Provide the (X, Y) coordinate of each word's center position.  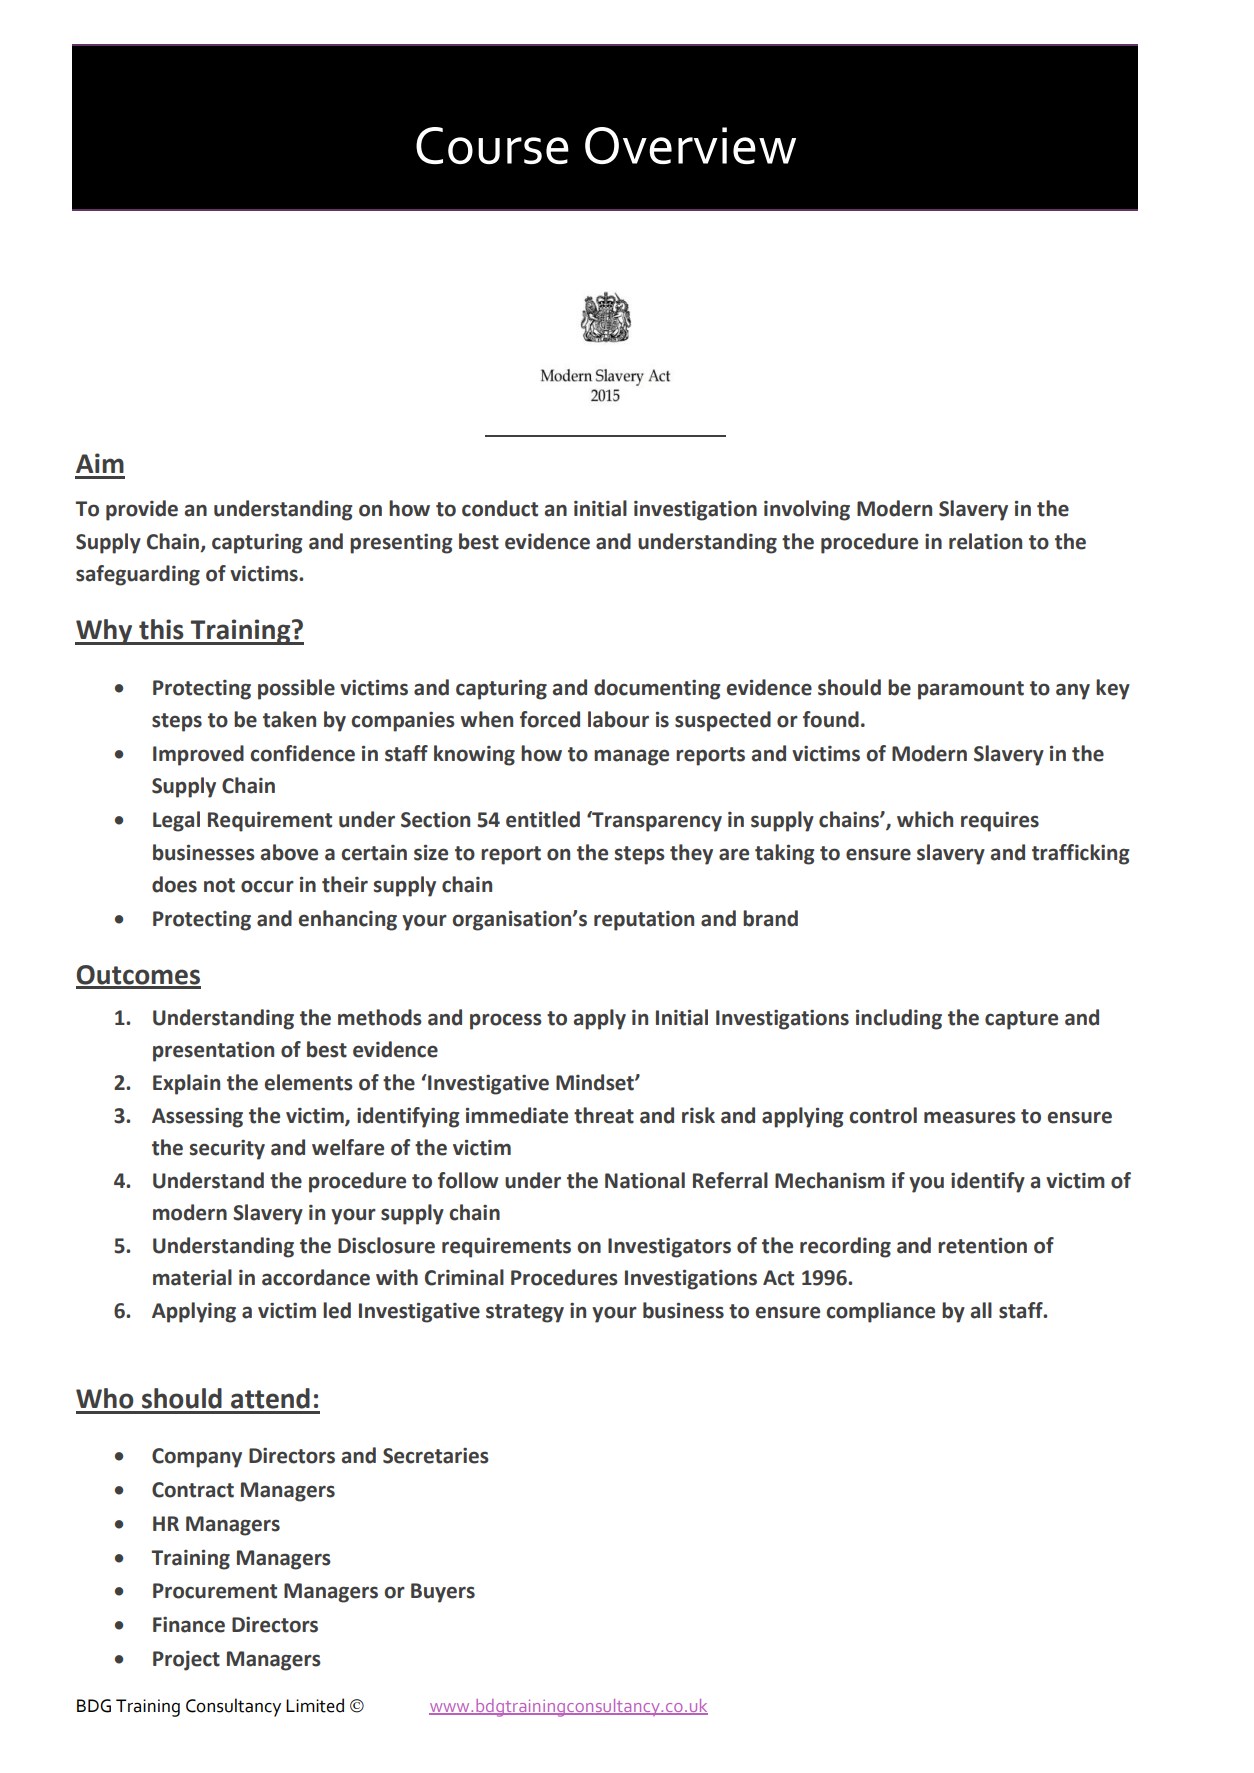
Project (186, 1661)
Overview (690, 145)
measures (970, 1117)
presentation (213, 1051)
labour (618, 719)
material (192, 1277)
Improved (198, 755)
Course (492, 145)
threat (604, 1115)
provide (142, 510)
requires (1000, 822)
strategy (525, 1313)
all (981, 1310)
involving (807, 510)
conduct (500, 508)
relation (985, 541)
